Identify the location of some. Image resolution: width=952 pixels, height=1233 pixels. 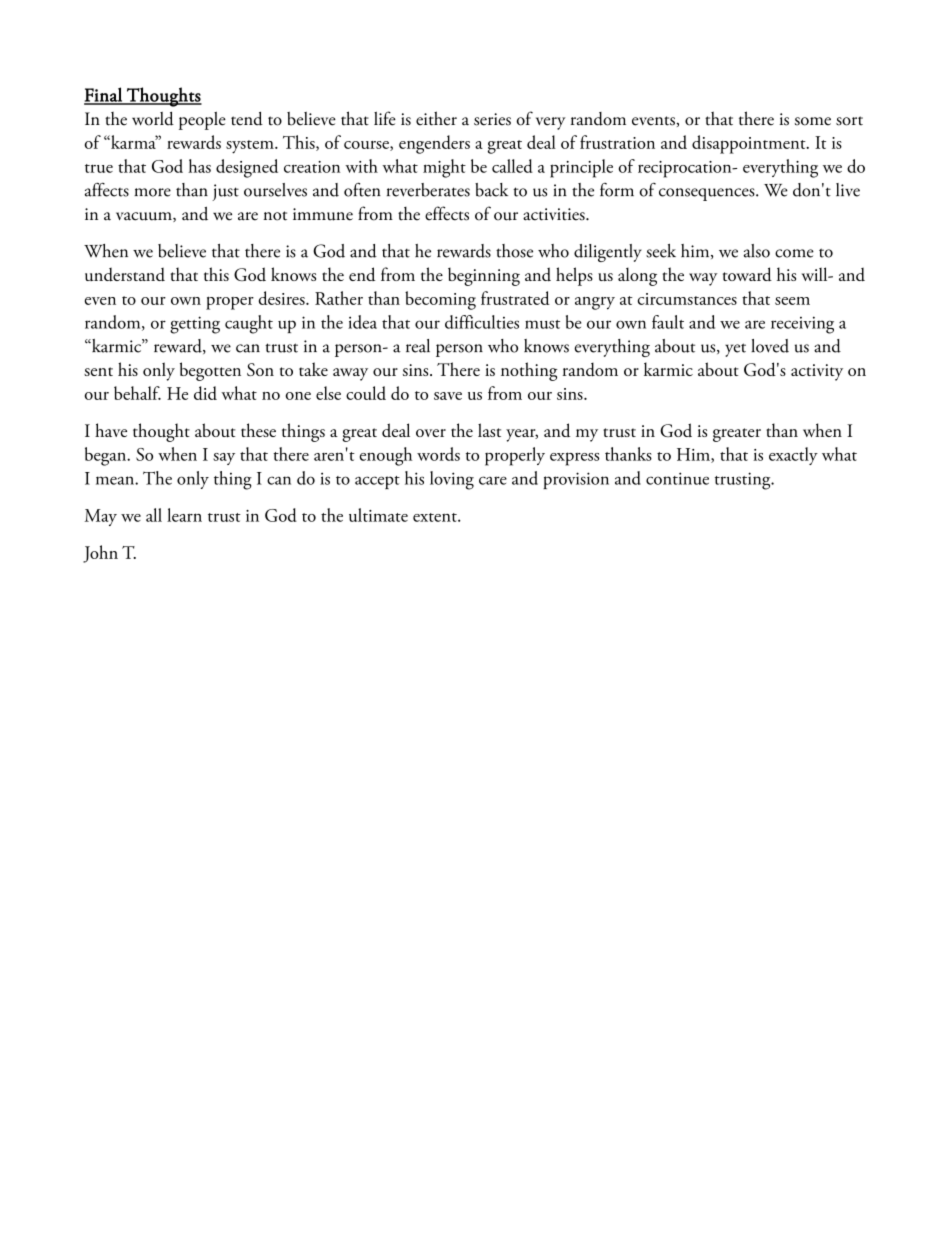
(813, 121).
